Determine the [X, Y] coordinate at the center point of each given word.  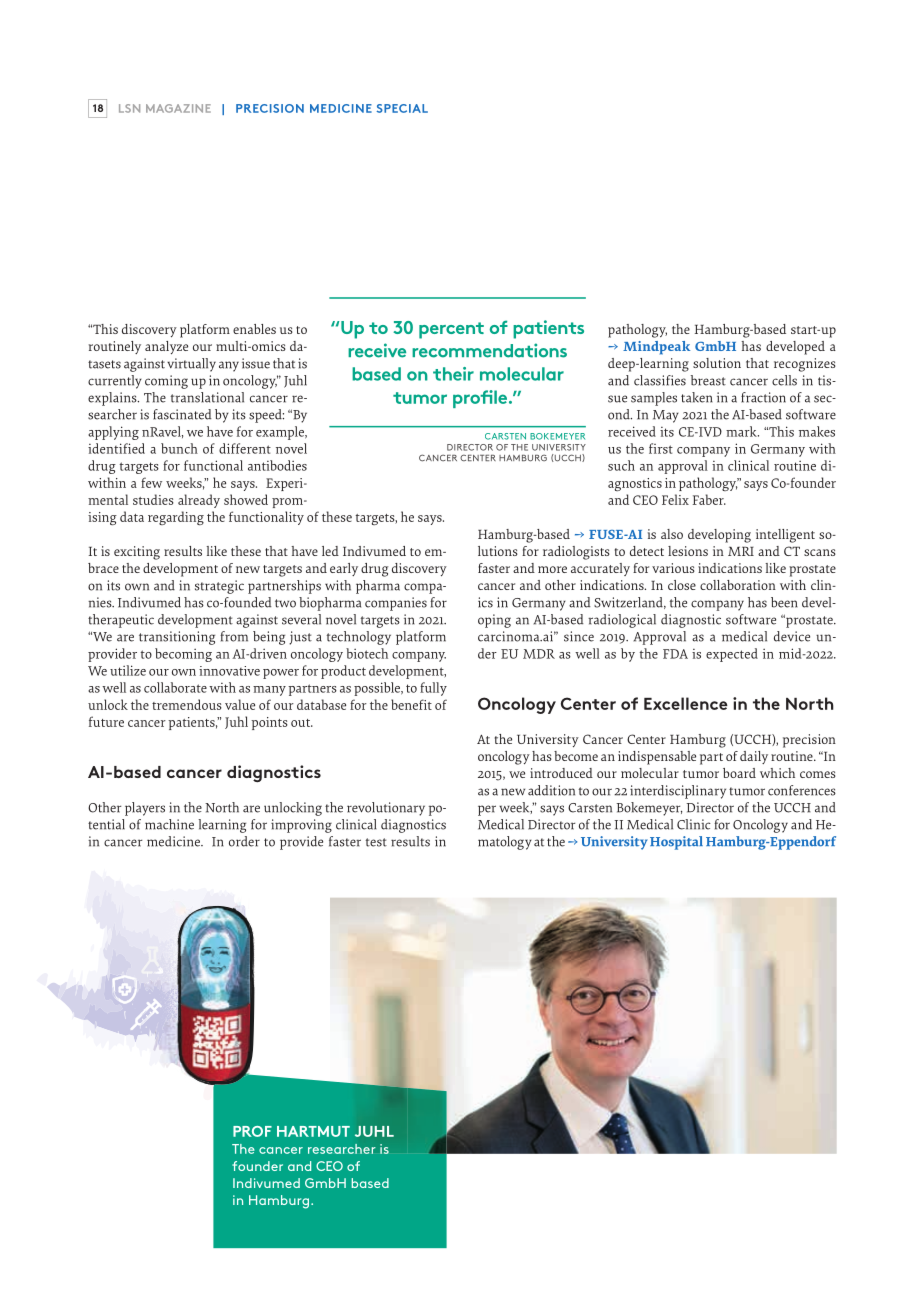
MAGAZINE [178, 108]
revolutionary [386, 809]
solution [717, 363]
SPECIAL [402, 108]
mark [742, 431]
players [145, 809]
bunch [179, 448]
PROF [252, 1131]
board [739, 773]
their [453, 374]
